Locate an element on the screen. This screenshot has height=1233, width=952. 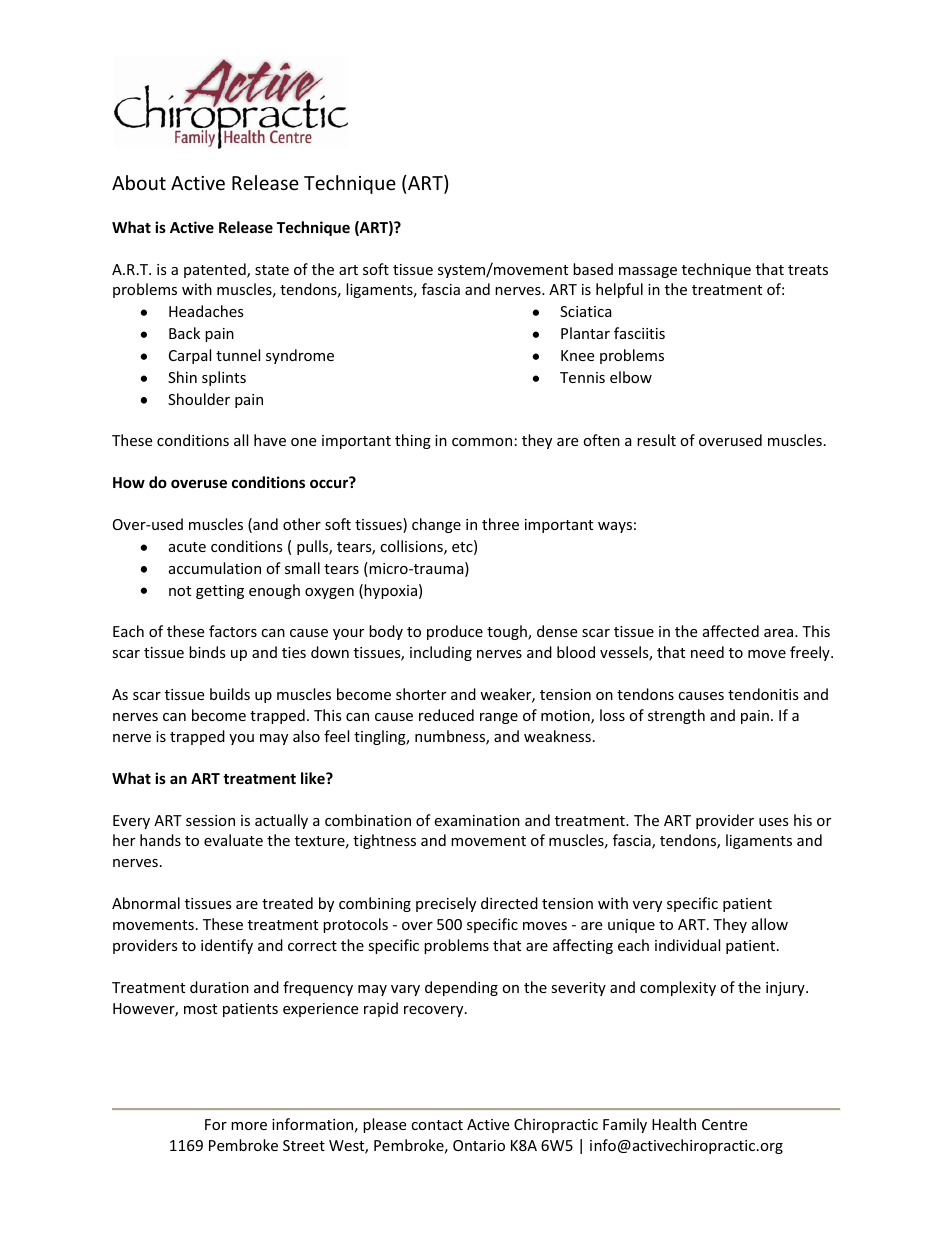
based is located at coordinates (593, 269).
